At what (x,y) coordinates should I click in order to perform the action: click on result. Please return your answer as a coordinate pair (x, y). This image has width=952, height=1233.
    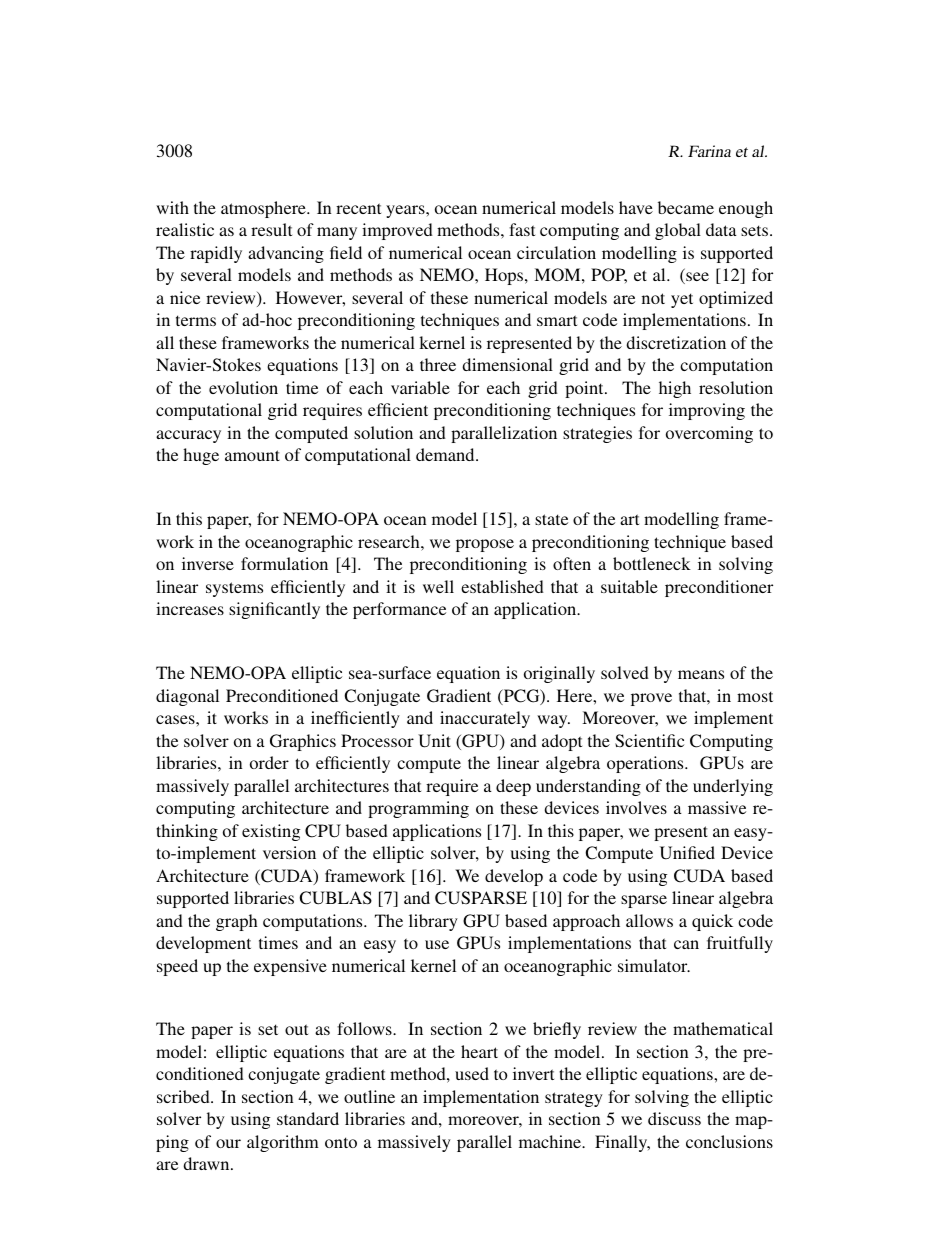
    Looking at the image, I should click on (271, 229).
